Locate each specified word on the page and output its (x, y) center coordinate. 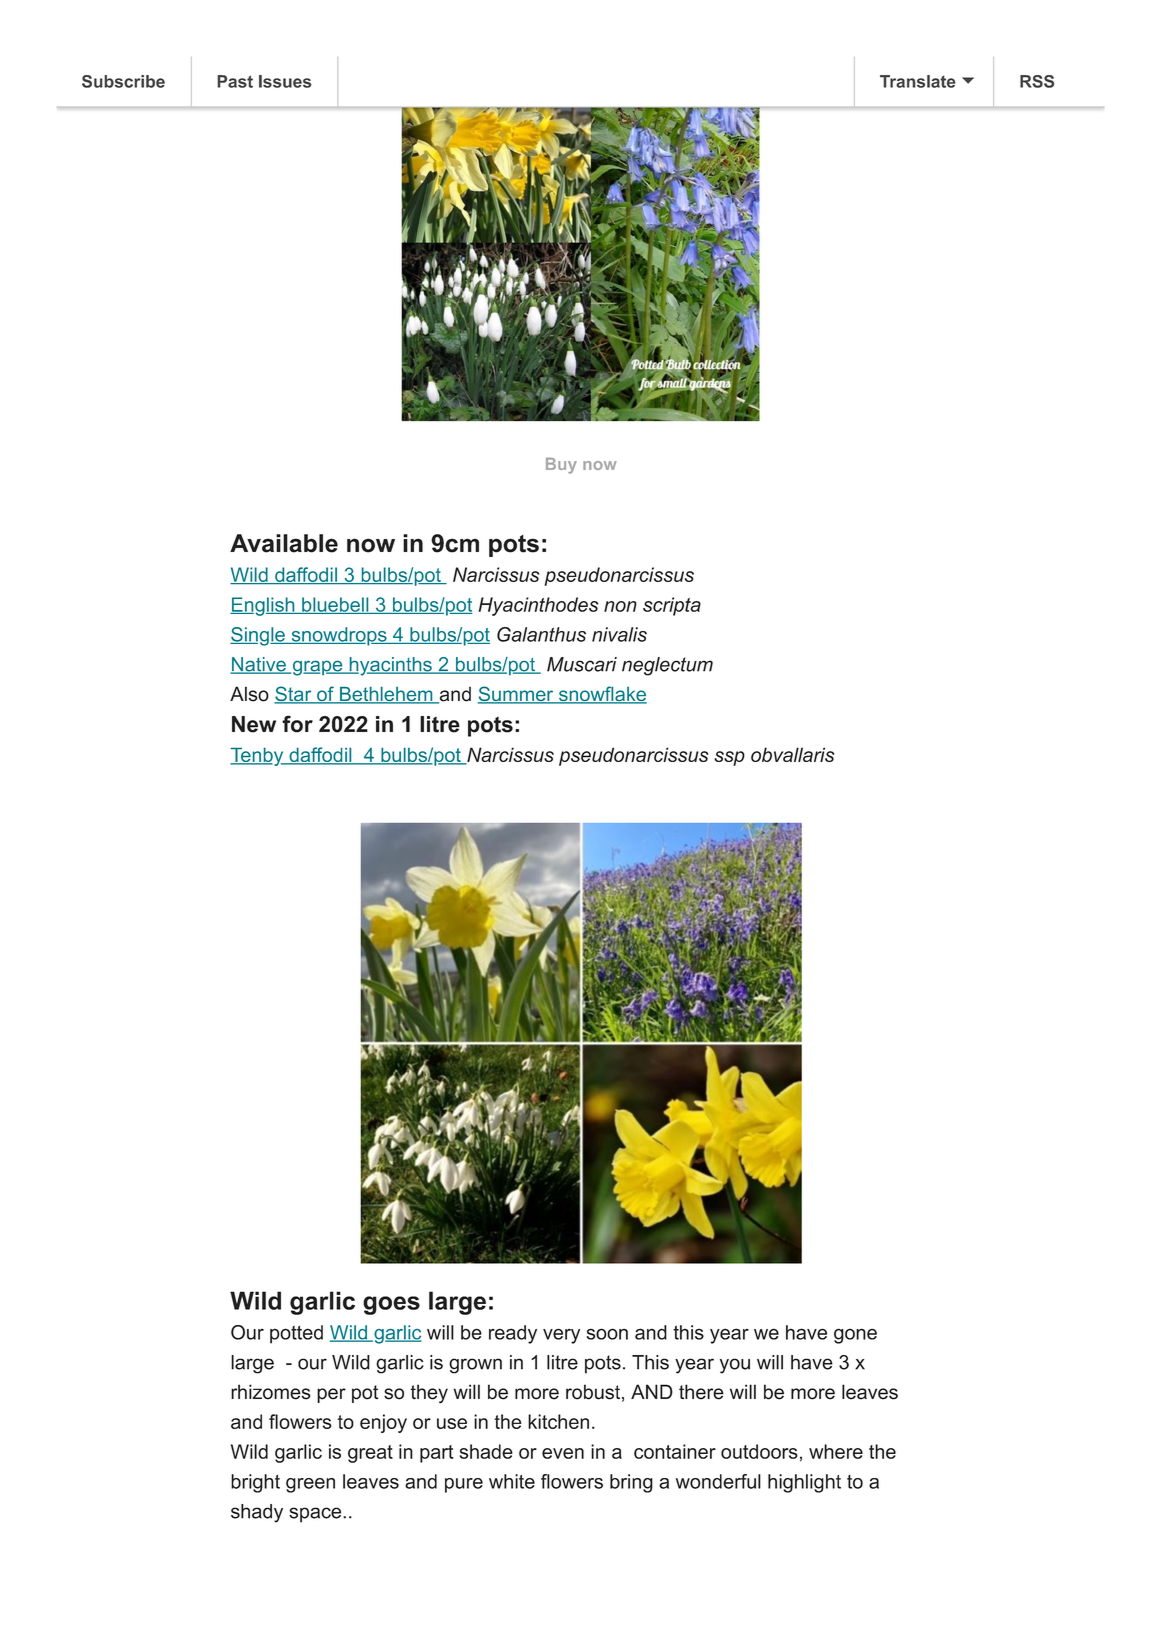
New (254, 724)
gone (855, 1336)
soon (607, 1334)
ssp (729, 758)
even (563, 1453)
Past (235, 81)
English (263, 606)
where (836, 1451)
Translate (918, 81)
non (620, 606)
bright (255, 1483)
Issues (285, 81)
